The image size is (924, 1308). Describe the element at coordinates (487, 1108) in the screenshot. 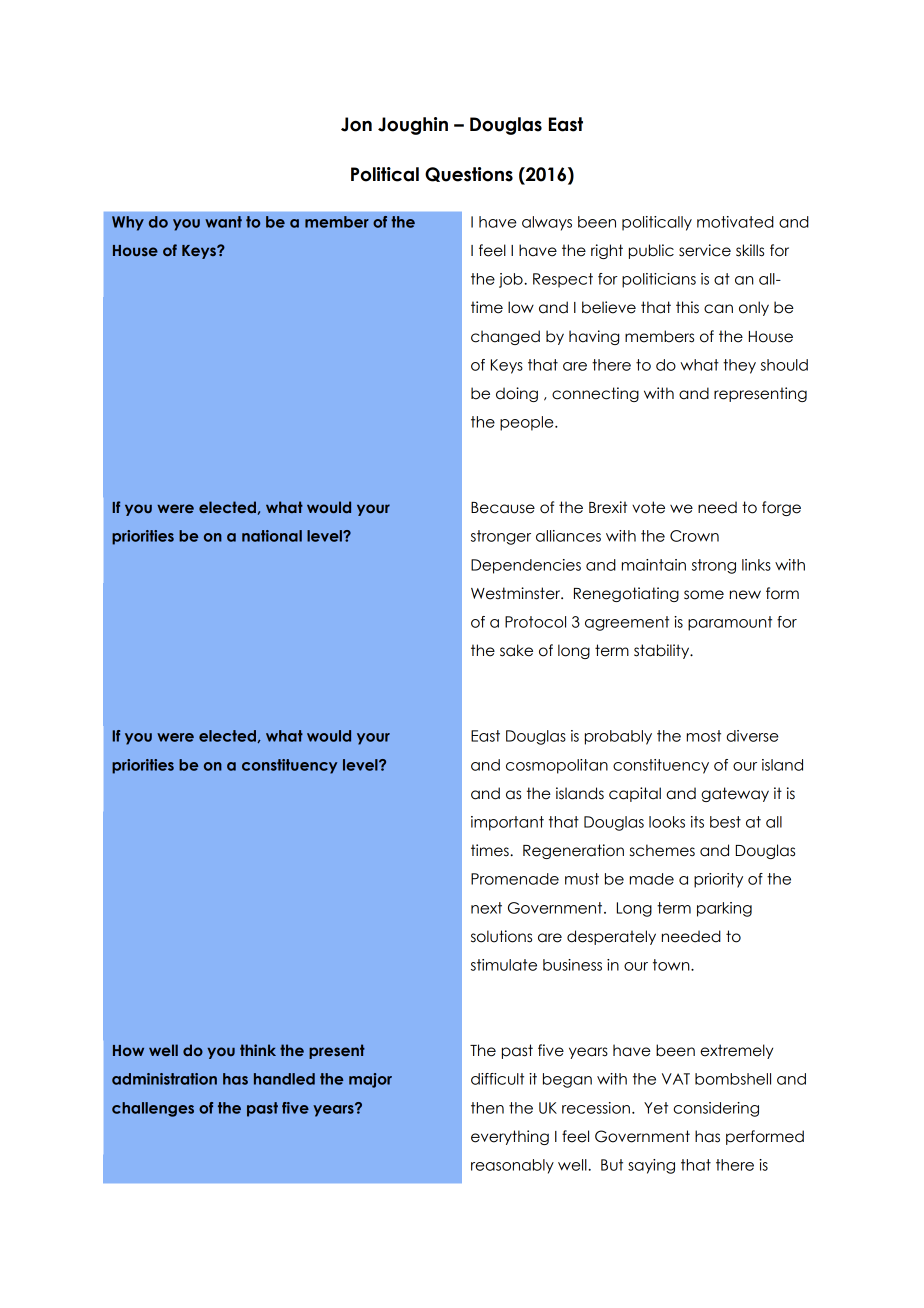

I see `then` at that location.
